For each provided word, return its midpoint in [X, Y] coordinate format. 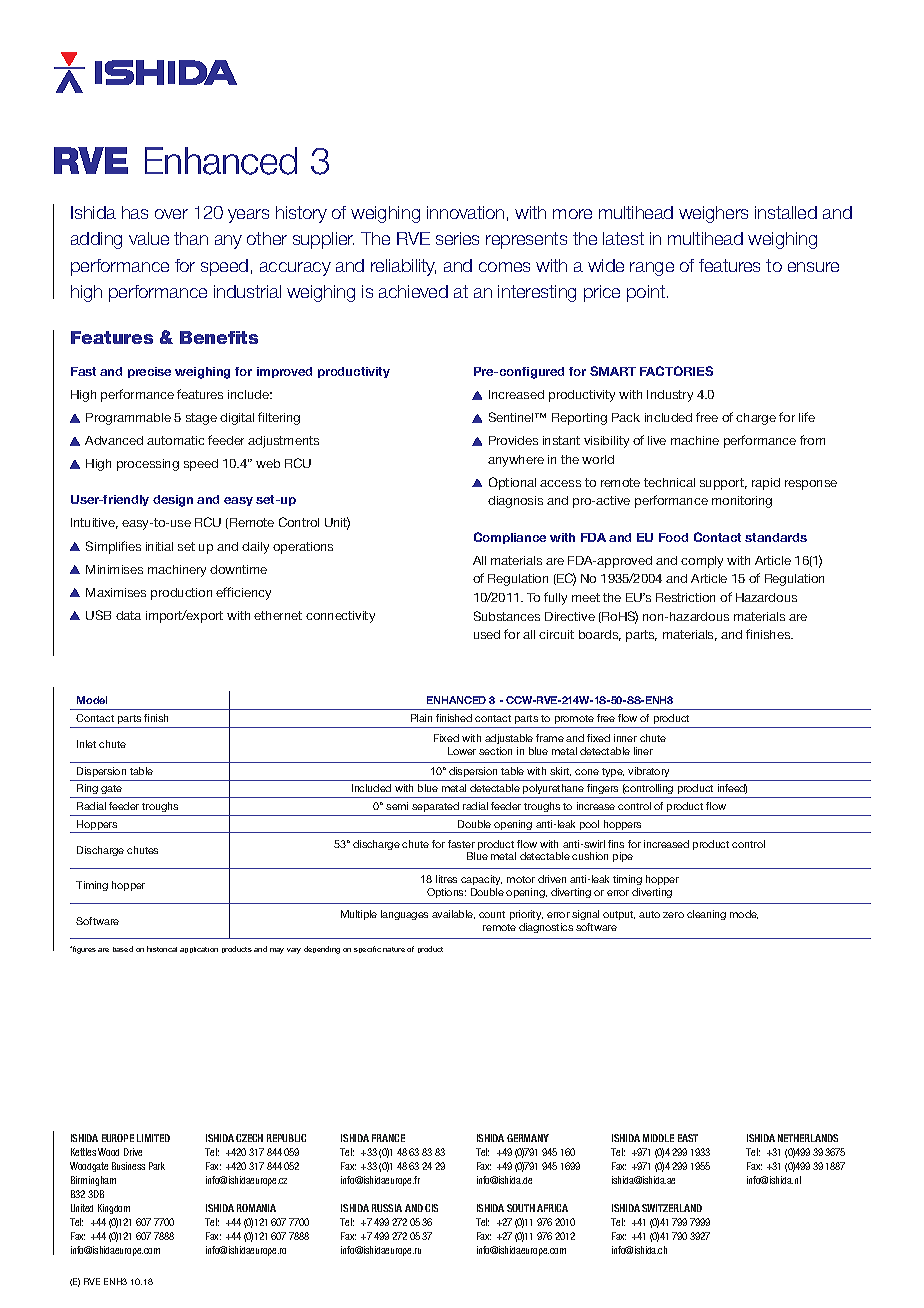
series [457, 238]
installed [786, 212]
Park [157, 1166]
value [149, 238]
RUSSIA [387, 1208]
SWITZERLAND [672, 1208]
